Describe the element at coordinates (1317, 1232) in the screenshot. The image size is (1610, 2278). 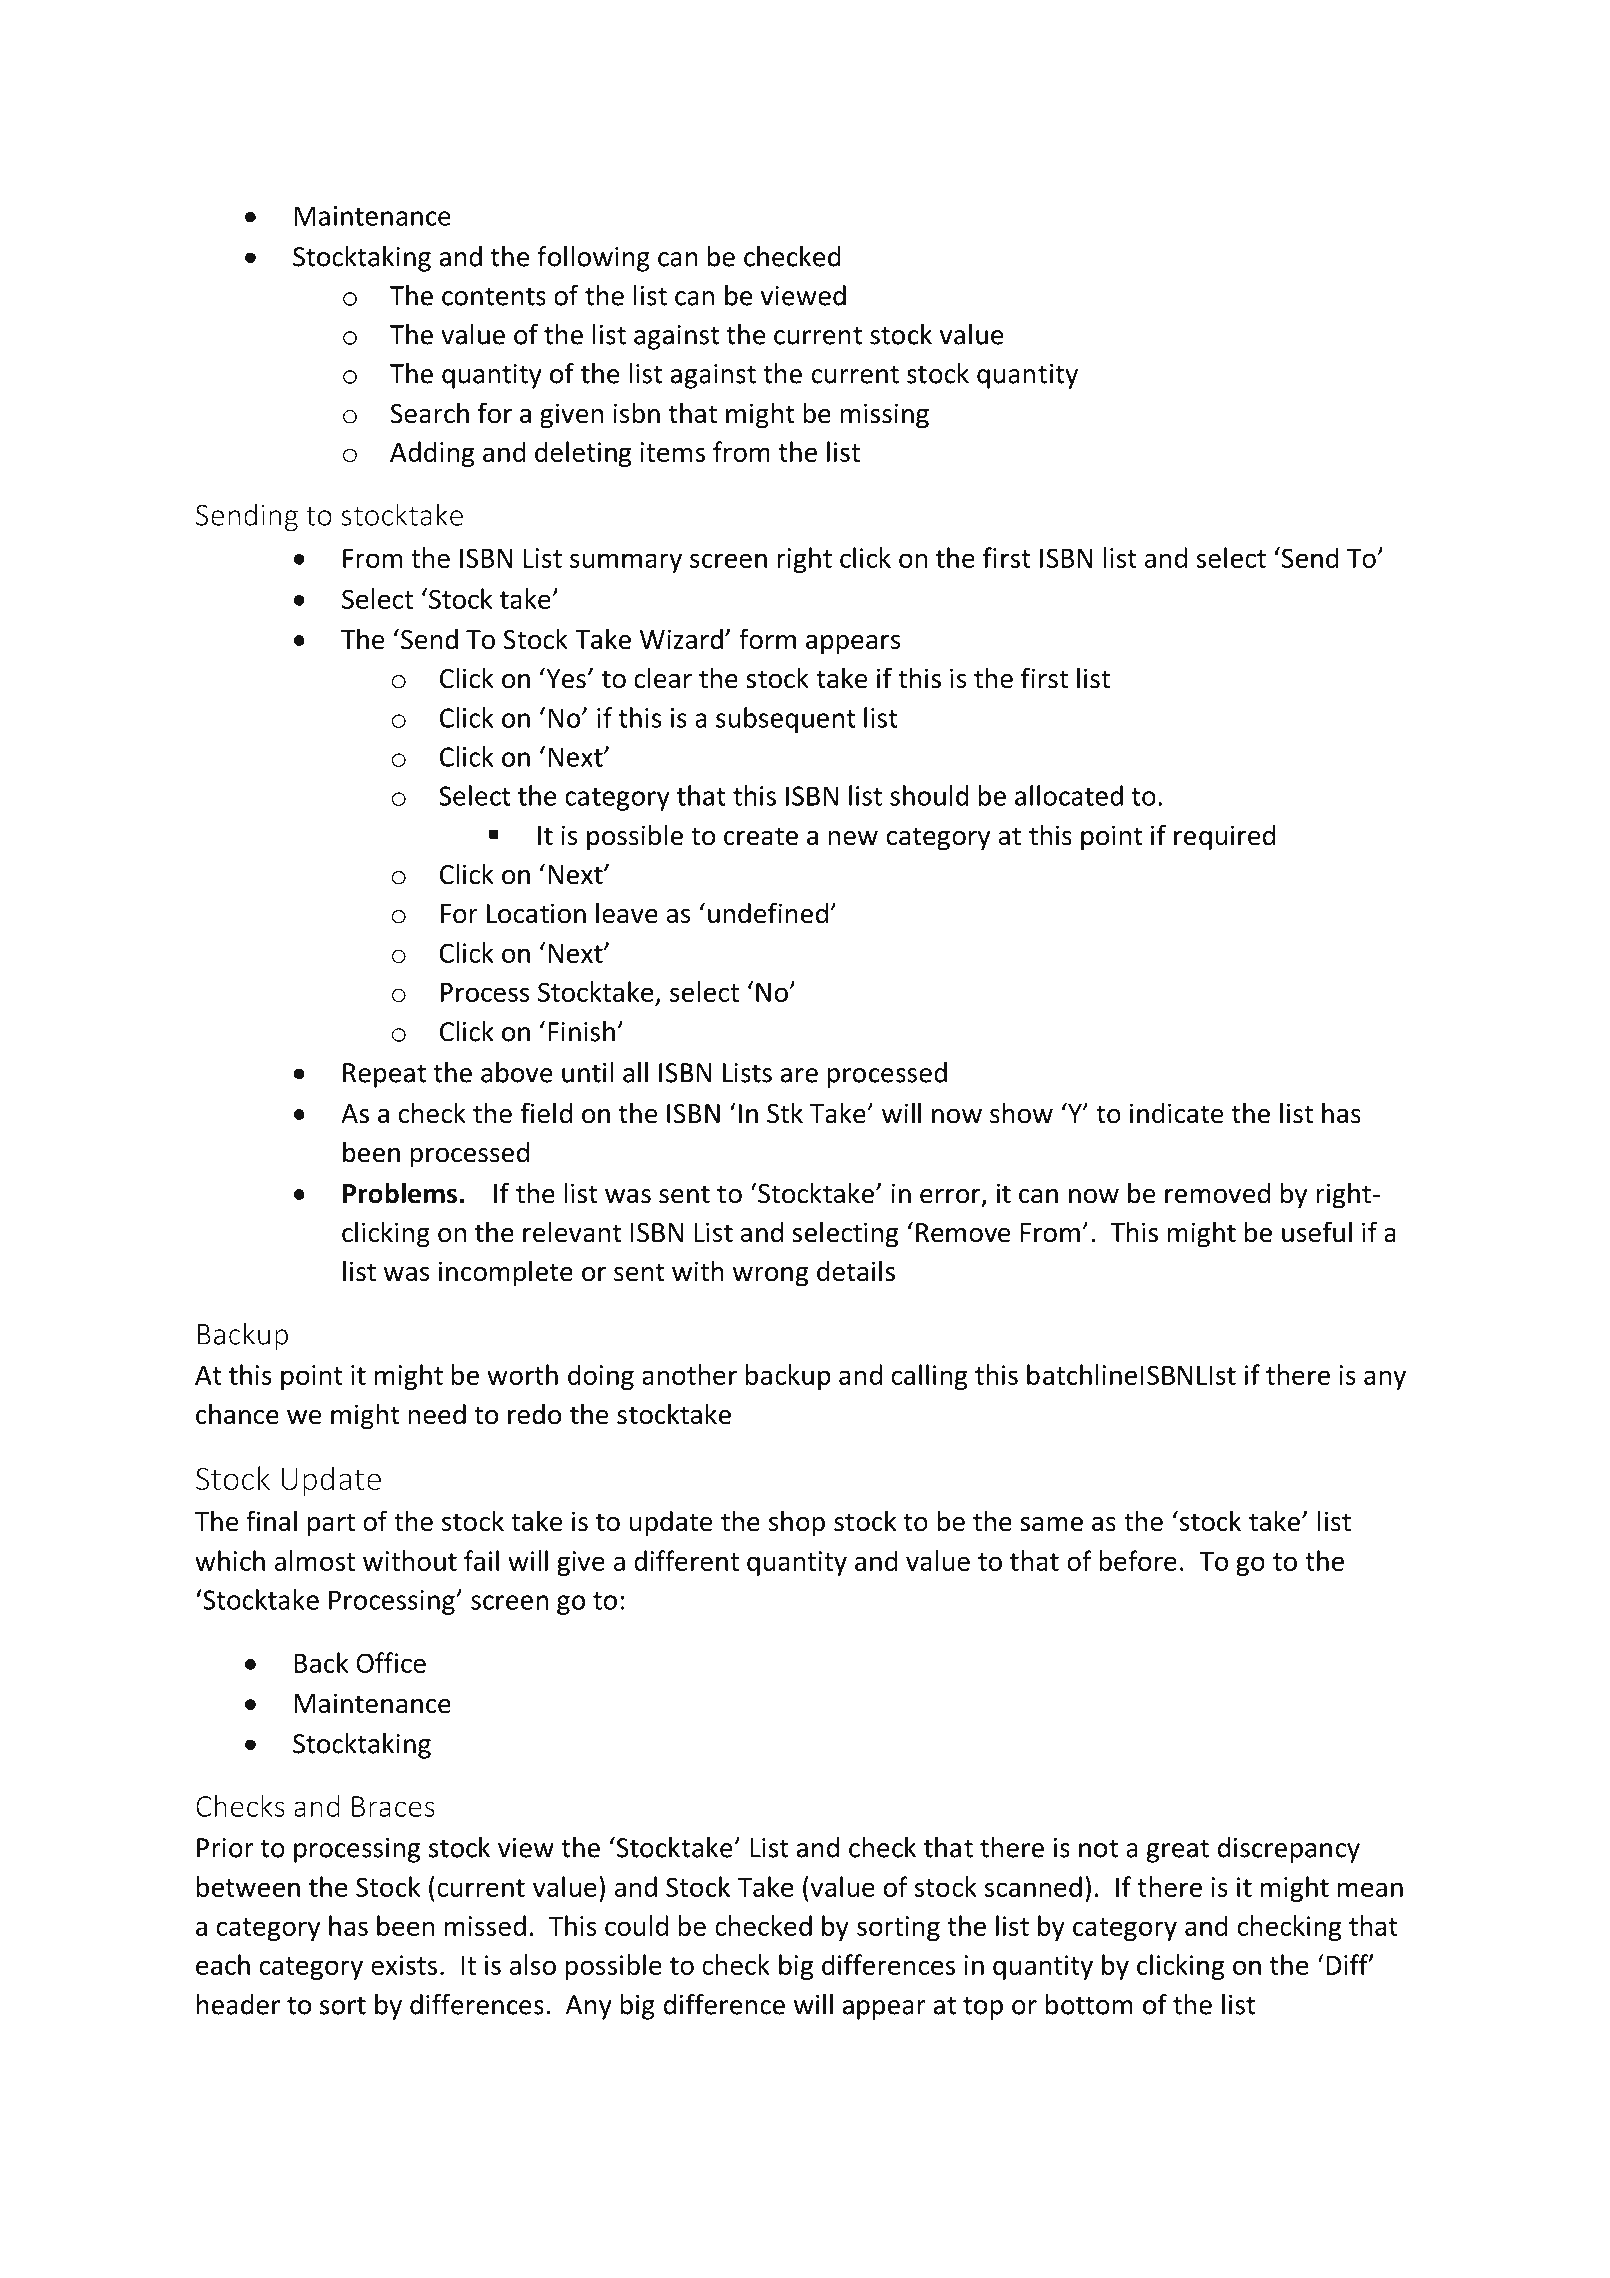
I see `useful` at that location.
